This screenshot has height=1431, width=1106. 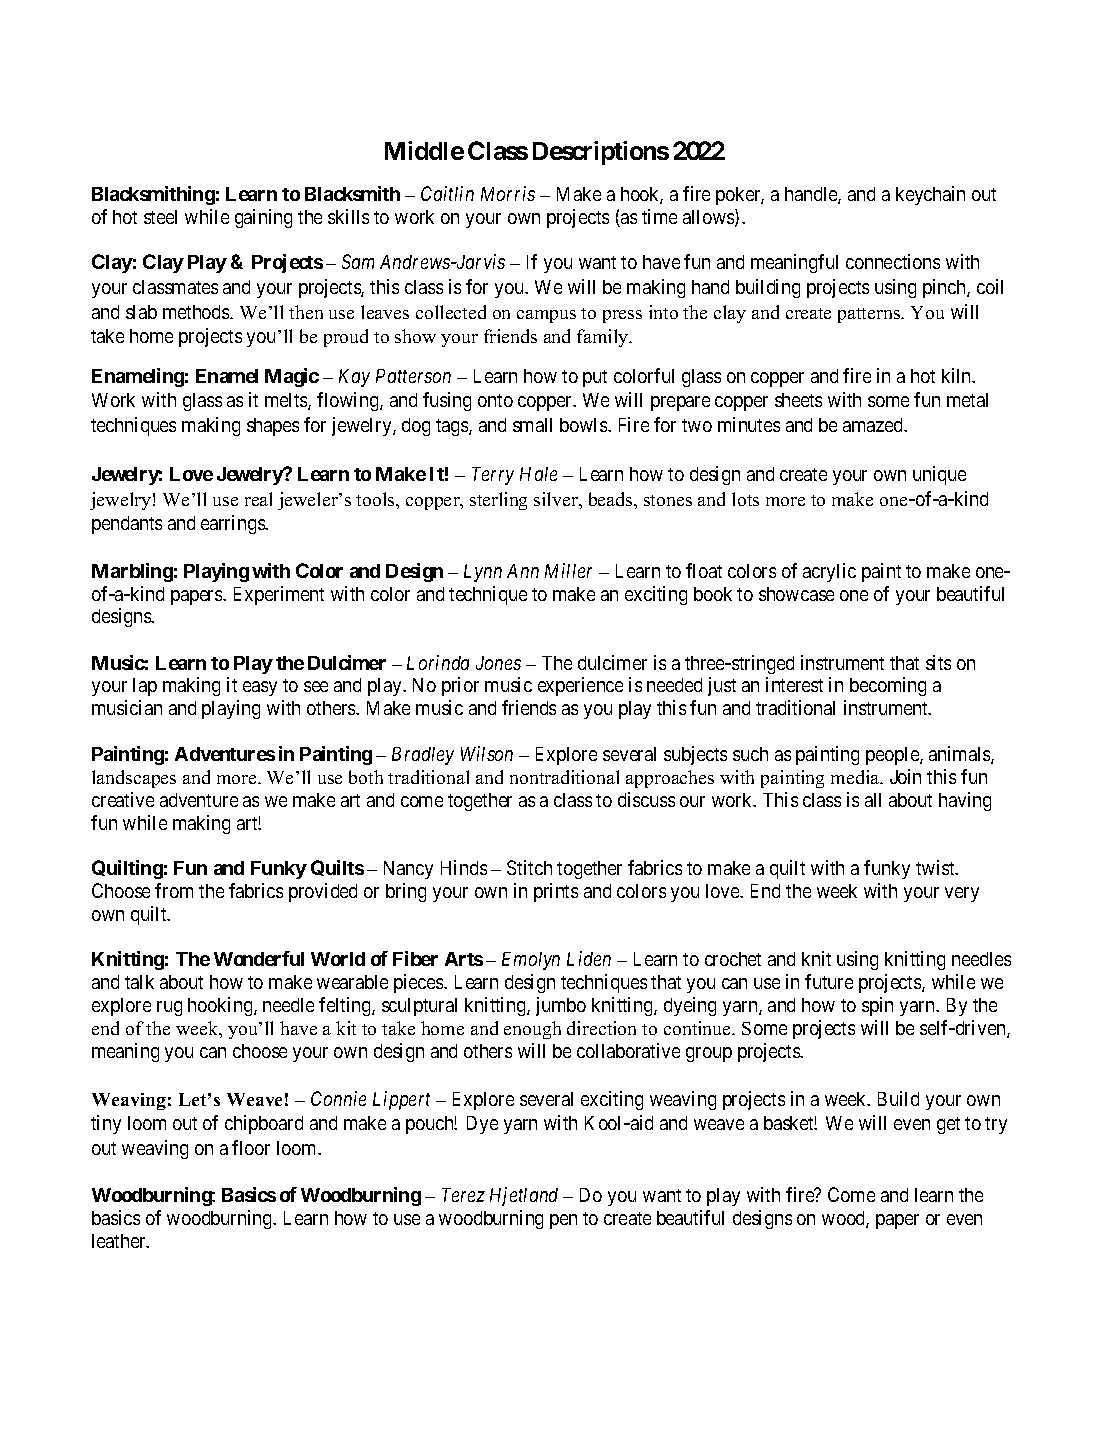 I want to click on gaining, so click(x=263, y=218).
